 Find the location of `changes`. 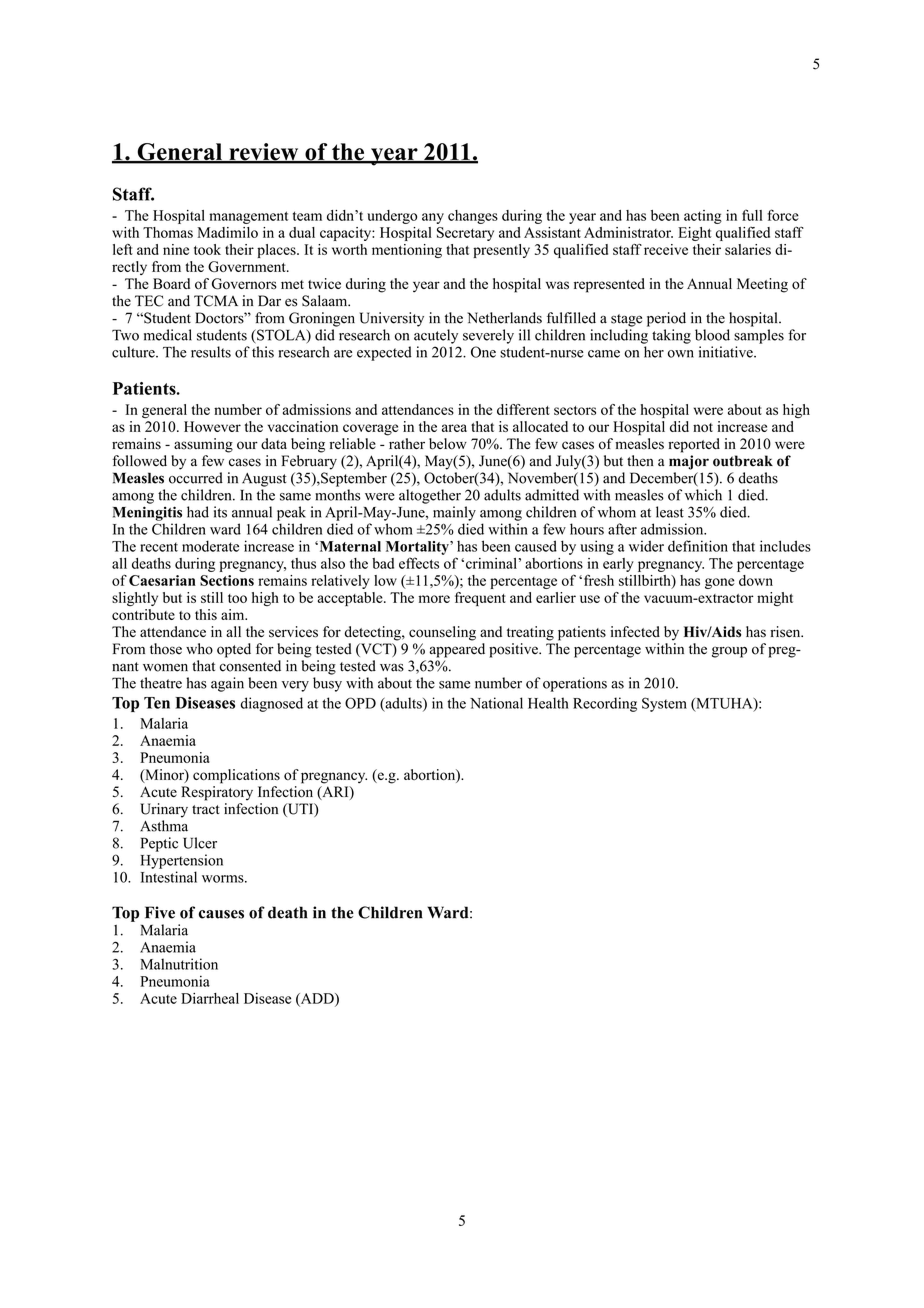

changes is located at coordinates (473, 217).
